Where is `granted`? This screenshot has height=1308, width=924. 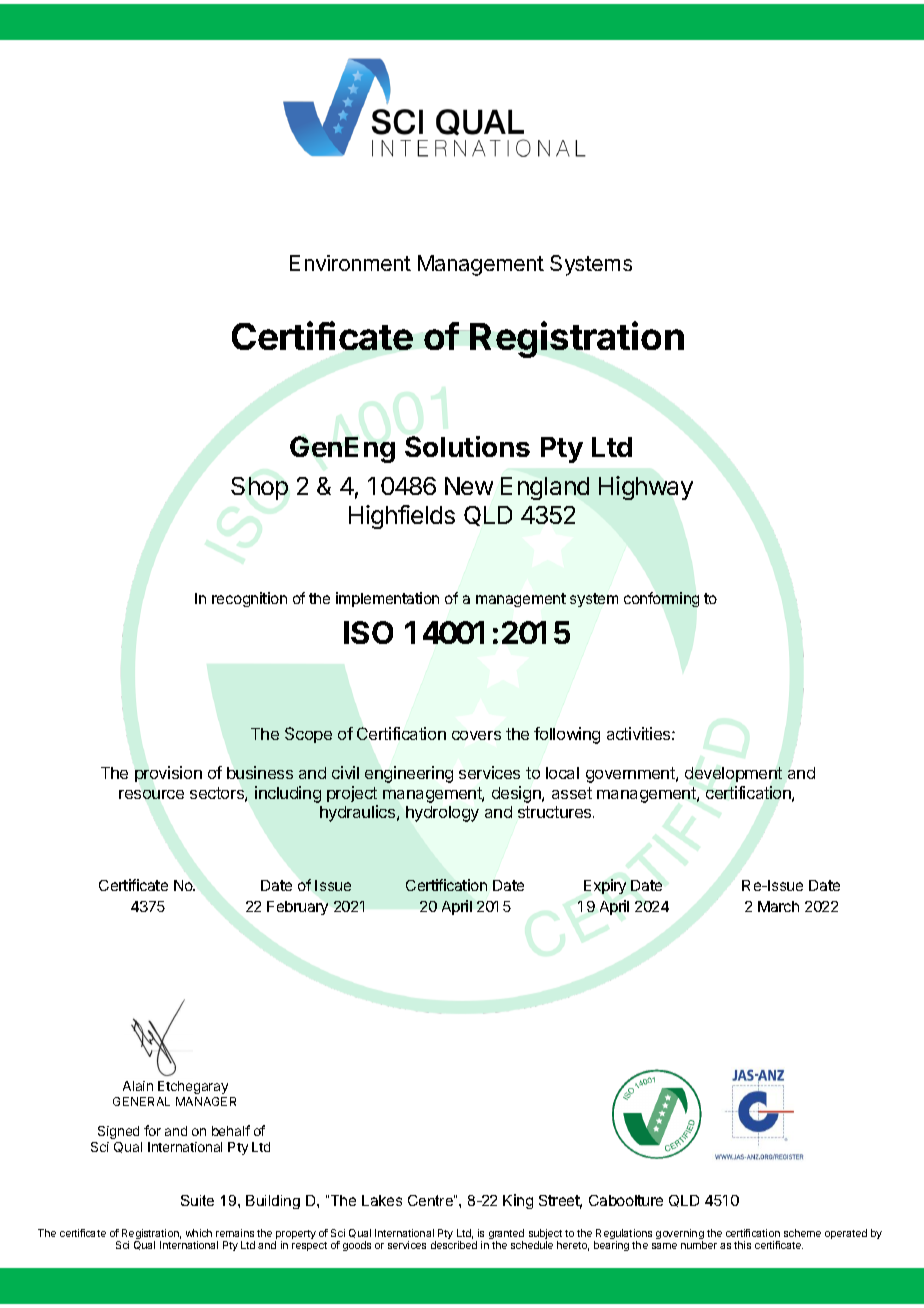
granted is located at coordinates (506, 1235).
